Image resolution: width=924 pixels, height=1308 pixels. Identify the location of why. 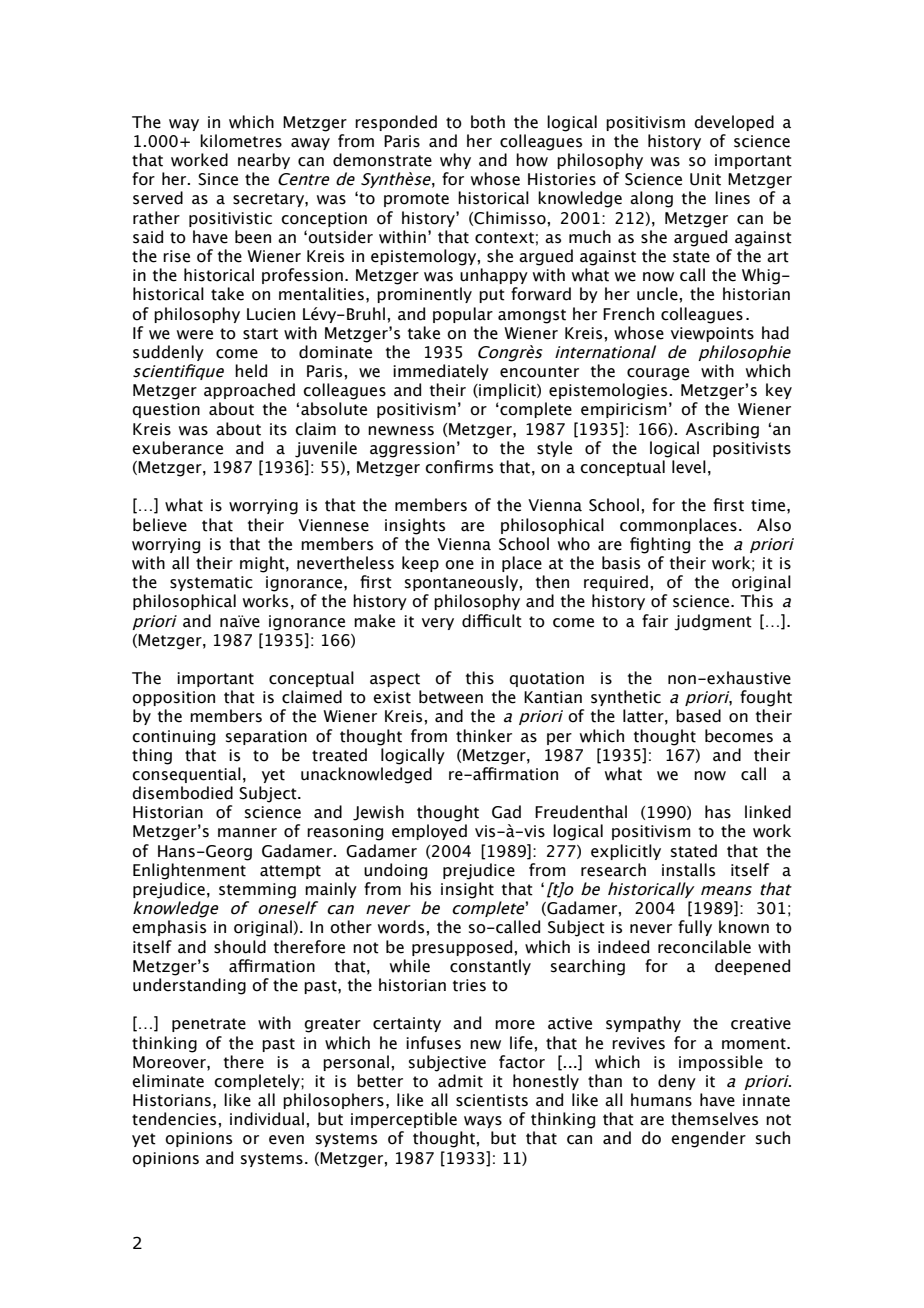
(455, 161).
